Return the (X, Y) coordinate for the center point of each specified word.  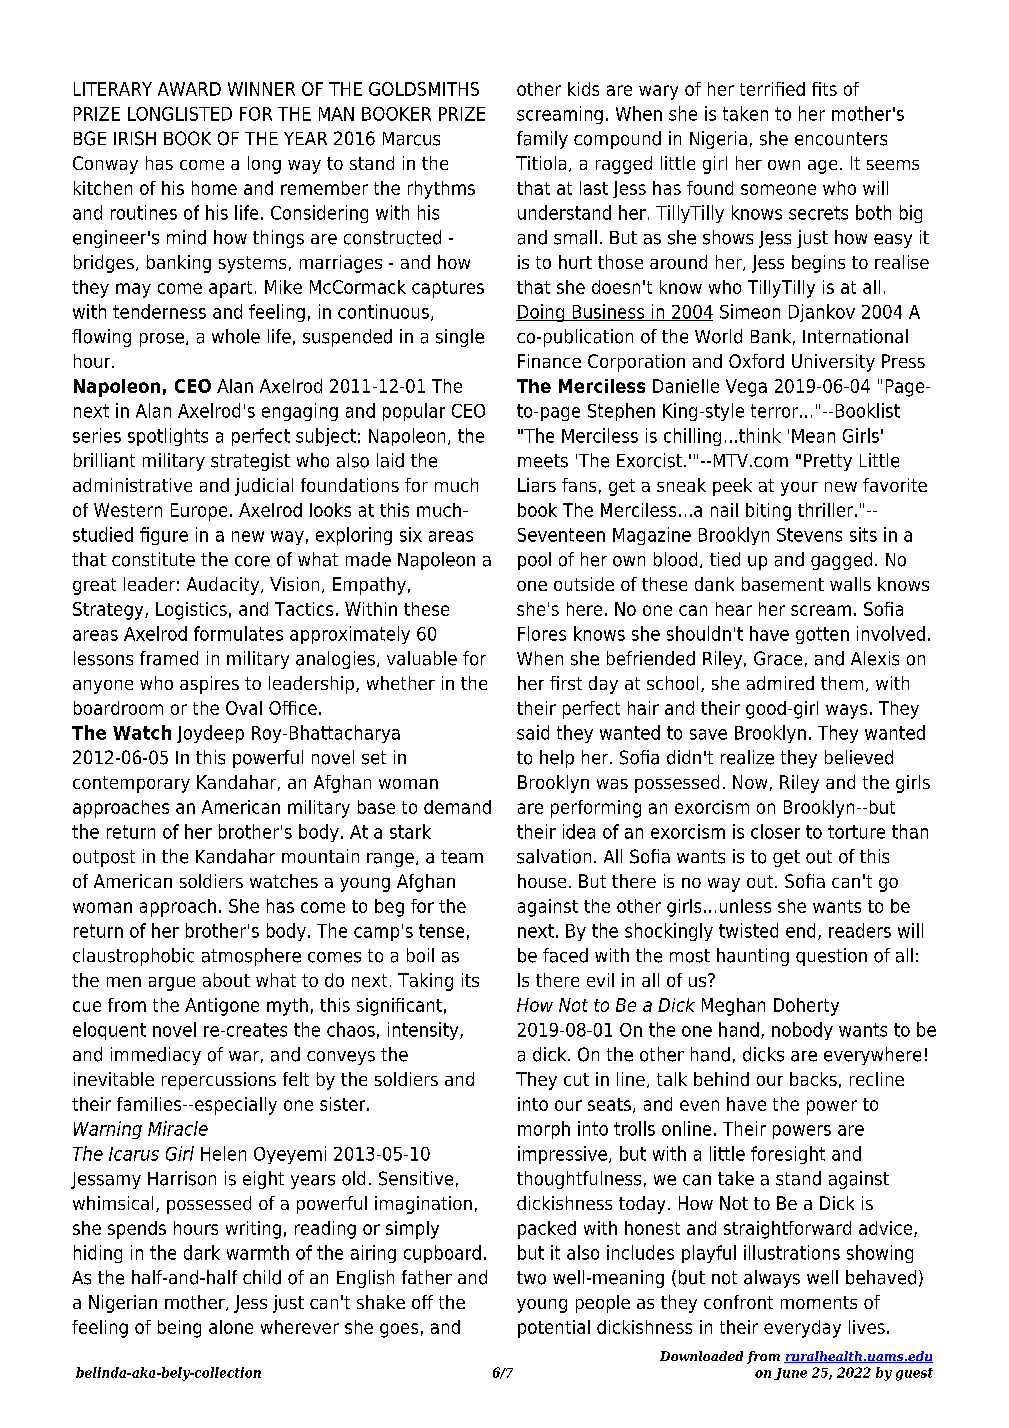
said (533, 732)
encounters (841, 139)
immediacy (156, 1056)
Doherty (806, 1007)
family (542, 140)
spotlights (168, 437)
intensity (424, 1031)
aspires (209, 685)
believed (859, 757)
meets (543, 461)
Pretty (828, 462)
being (179, 1329)
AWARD (189, 89)
